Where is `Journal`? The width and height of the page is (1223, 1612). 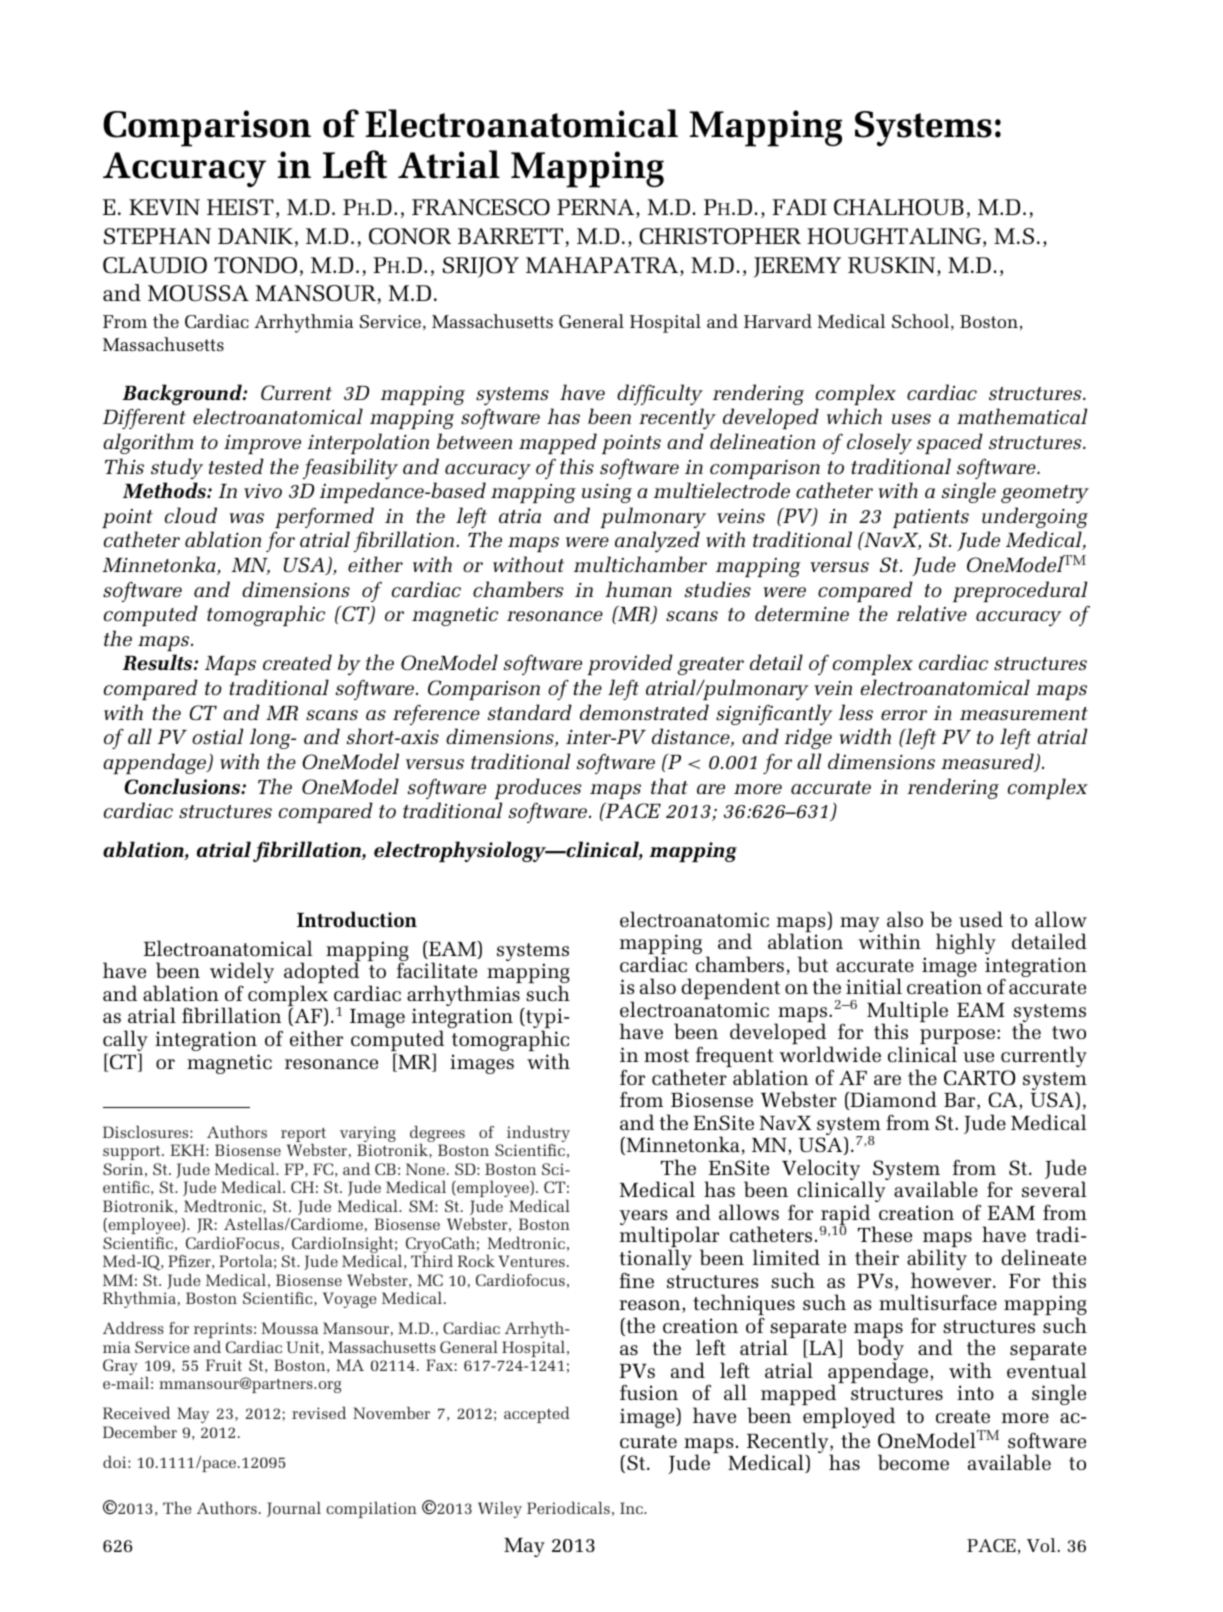
Journal is located at coordinates (294, 1509).
